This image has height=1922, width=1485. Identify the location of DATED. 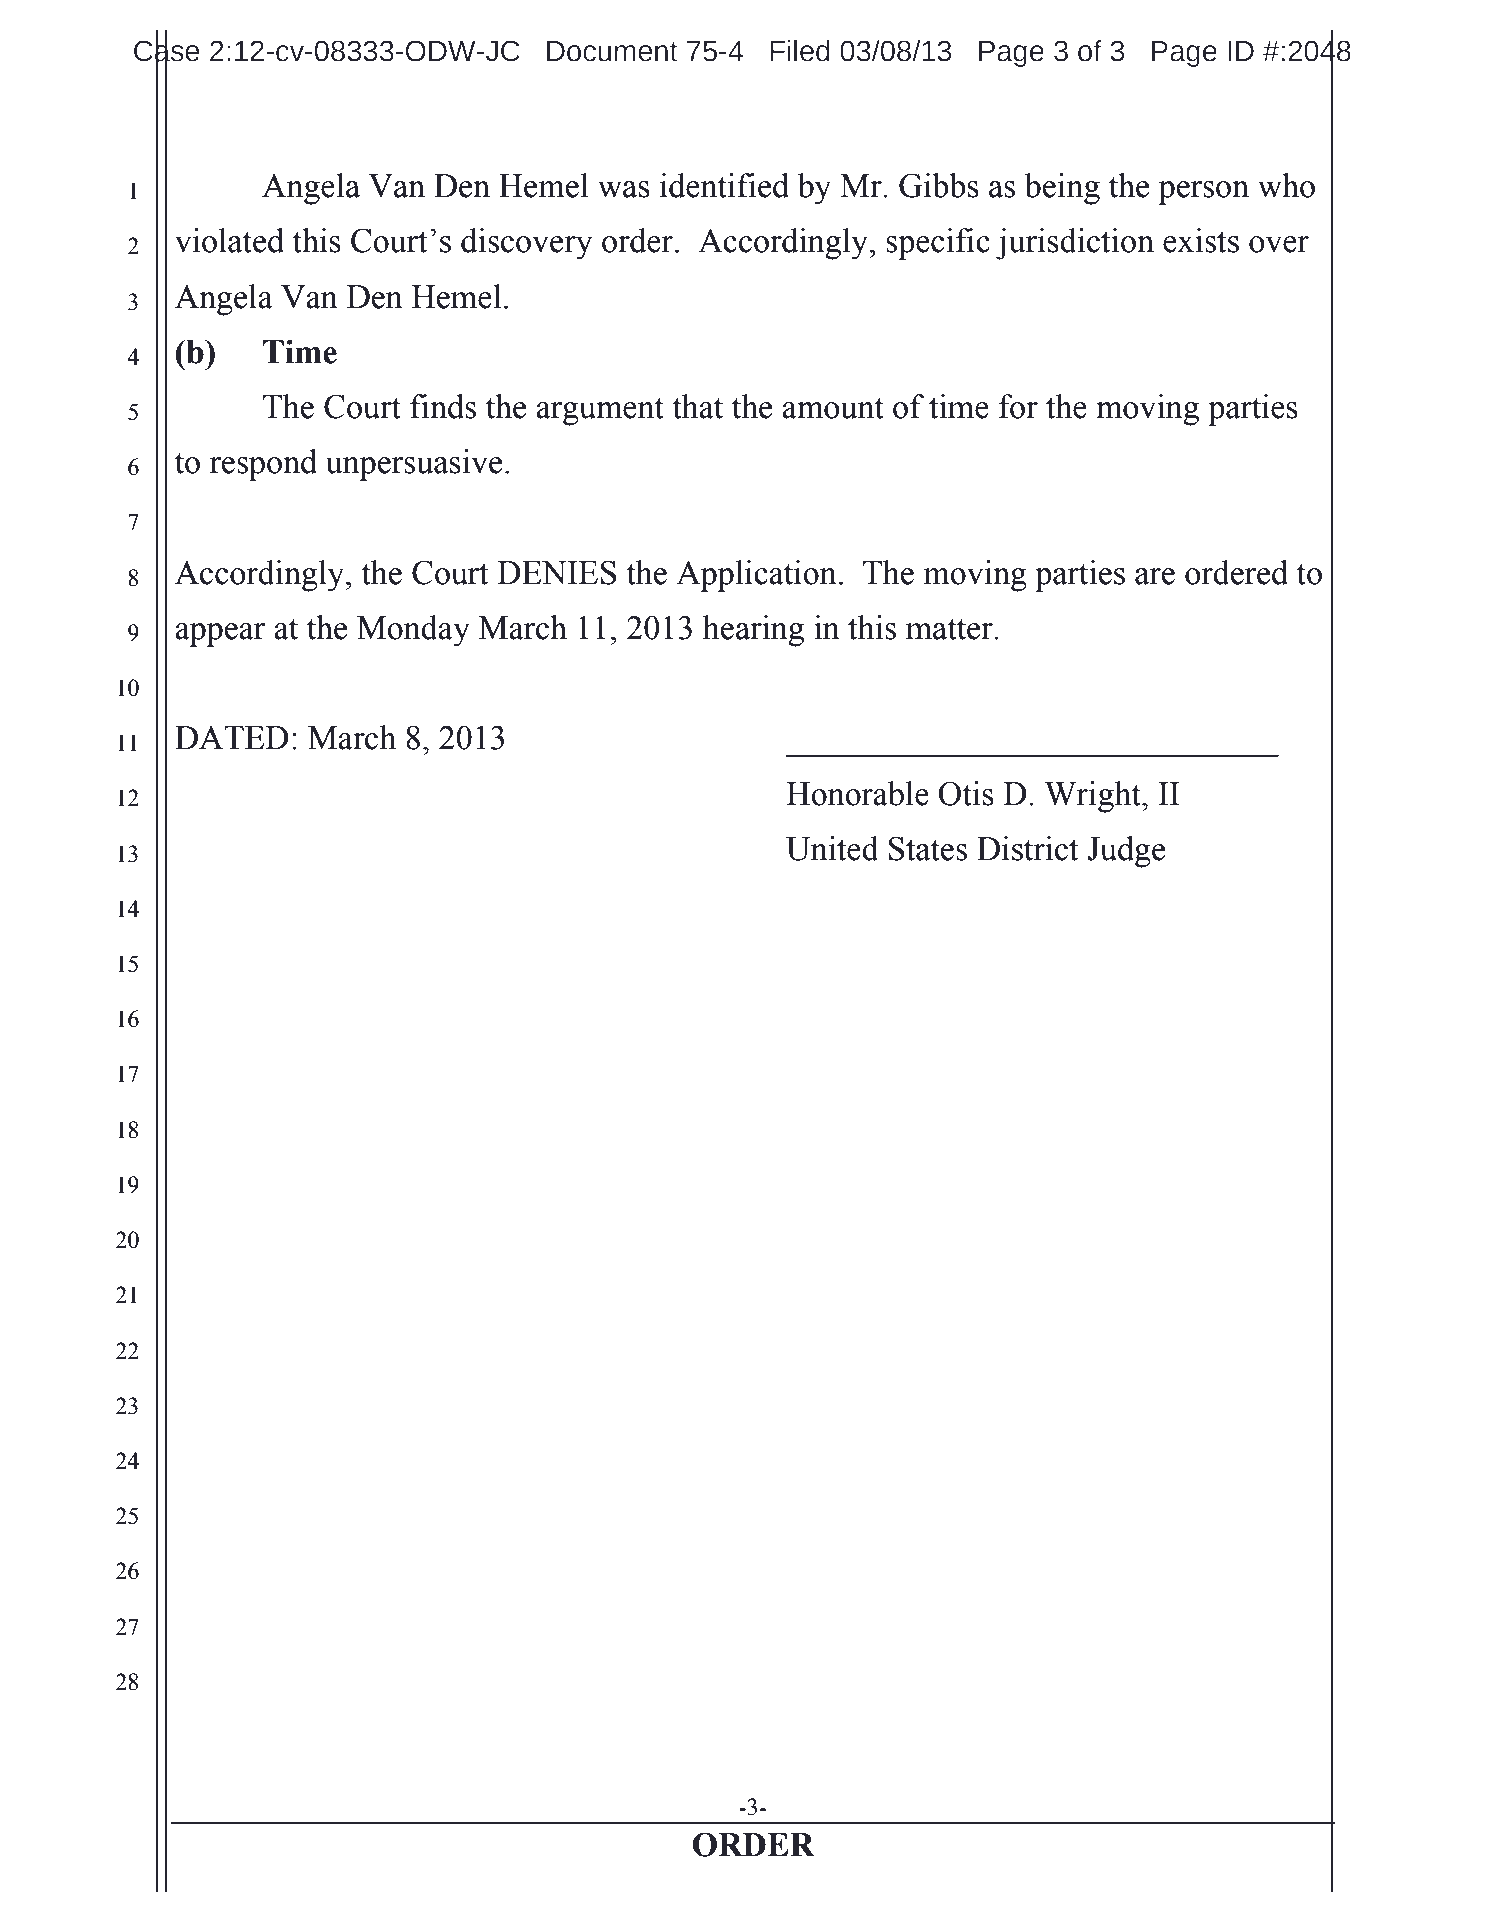
(232, 737).
